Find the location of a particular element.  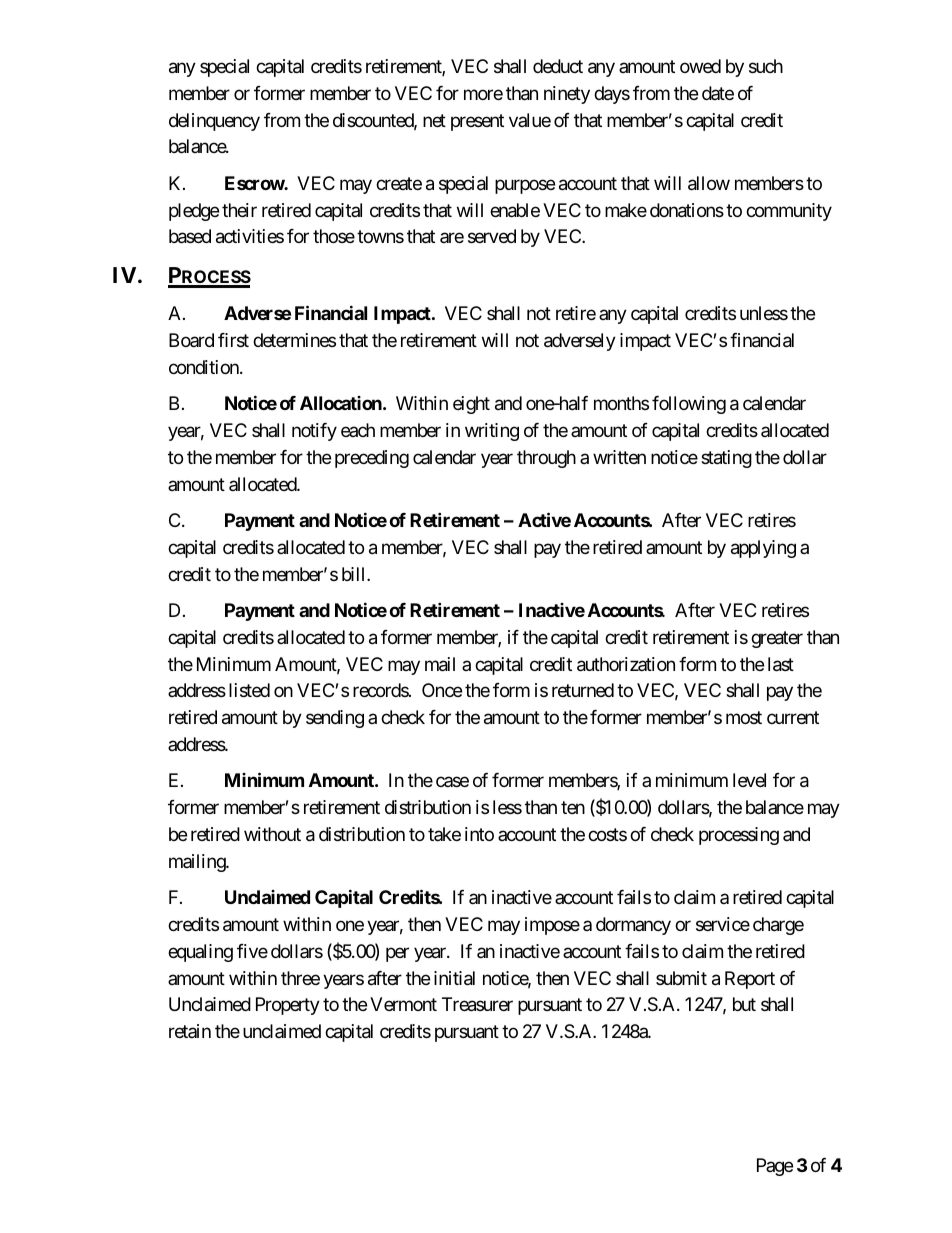

delinquency is located at coordinates (214, 122).
